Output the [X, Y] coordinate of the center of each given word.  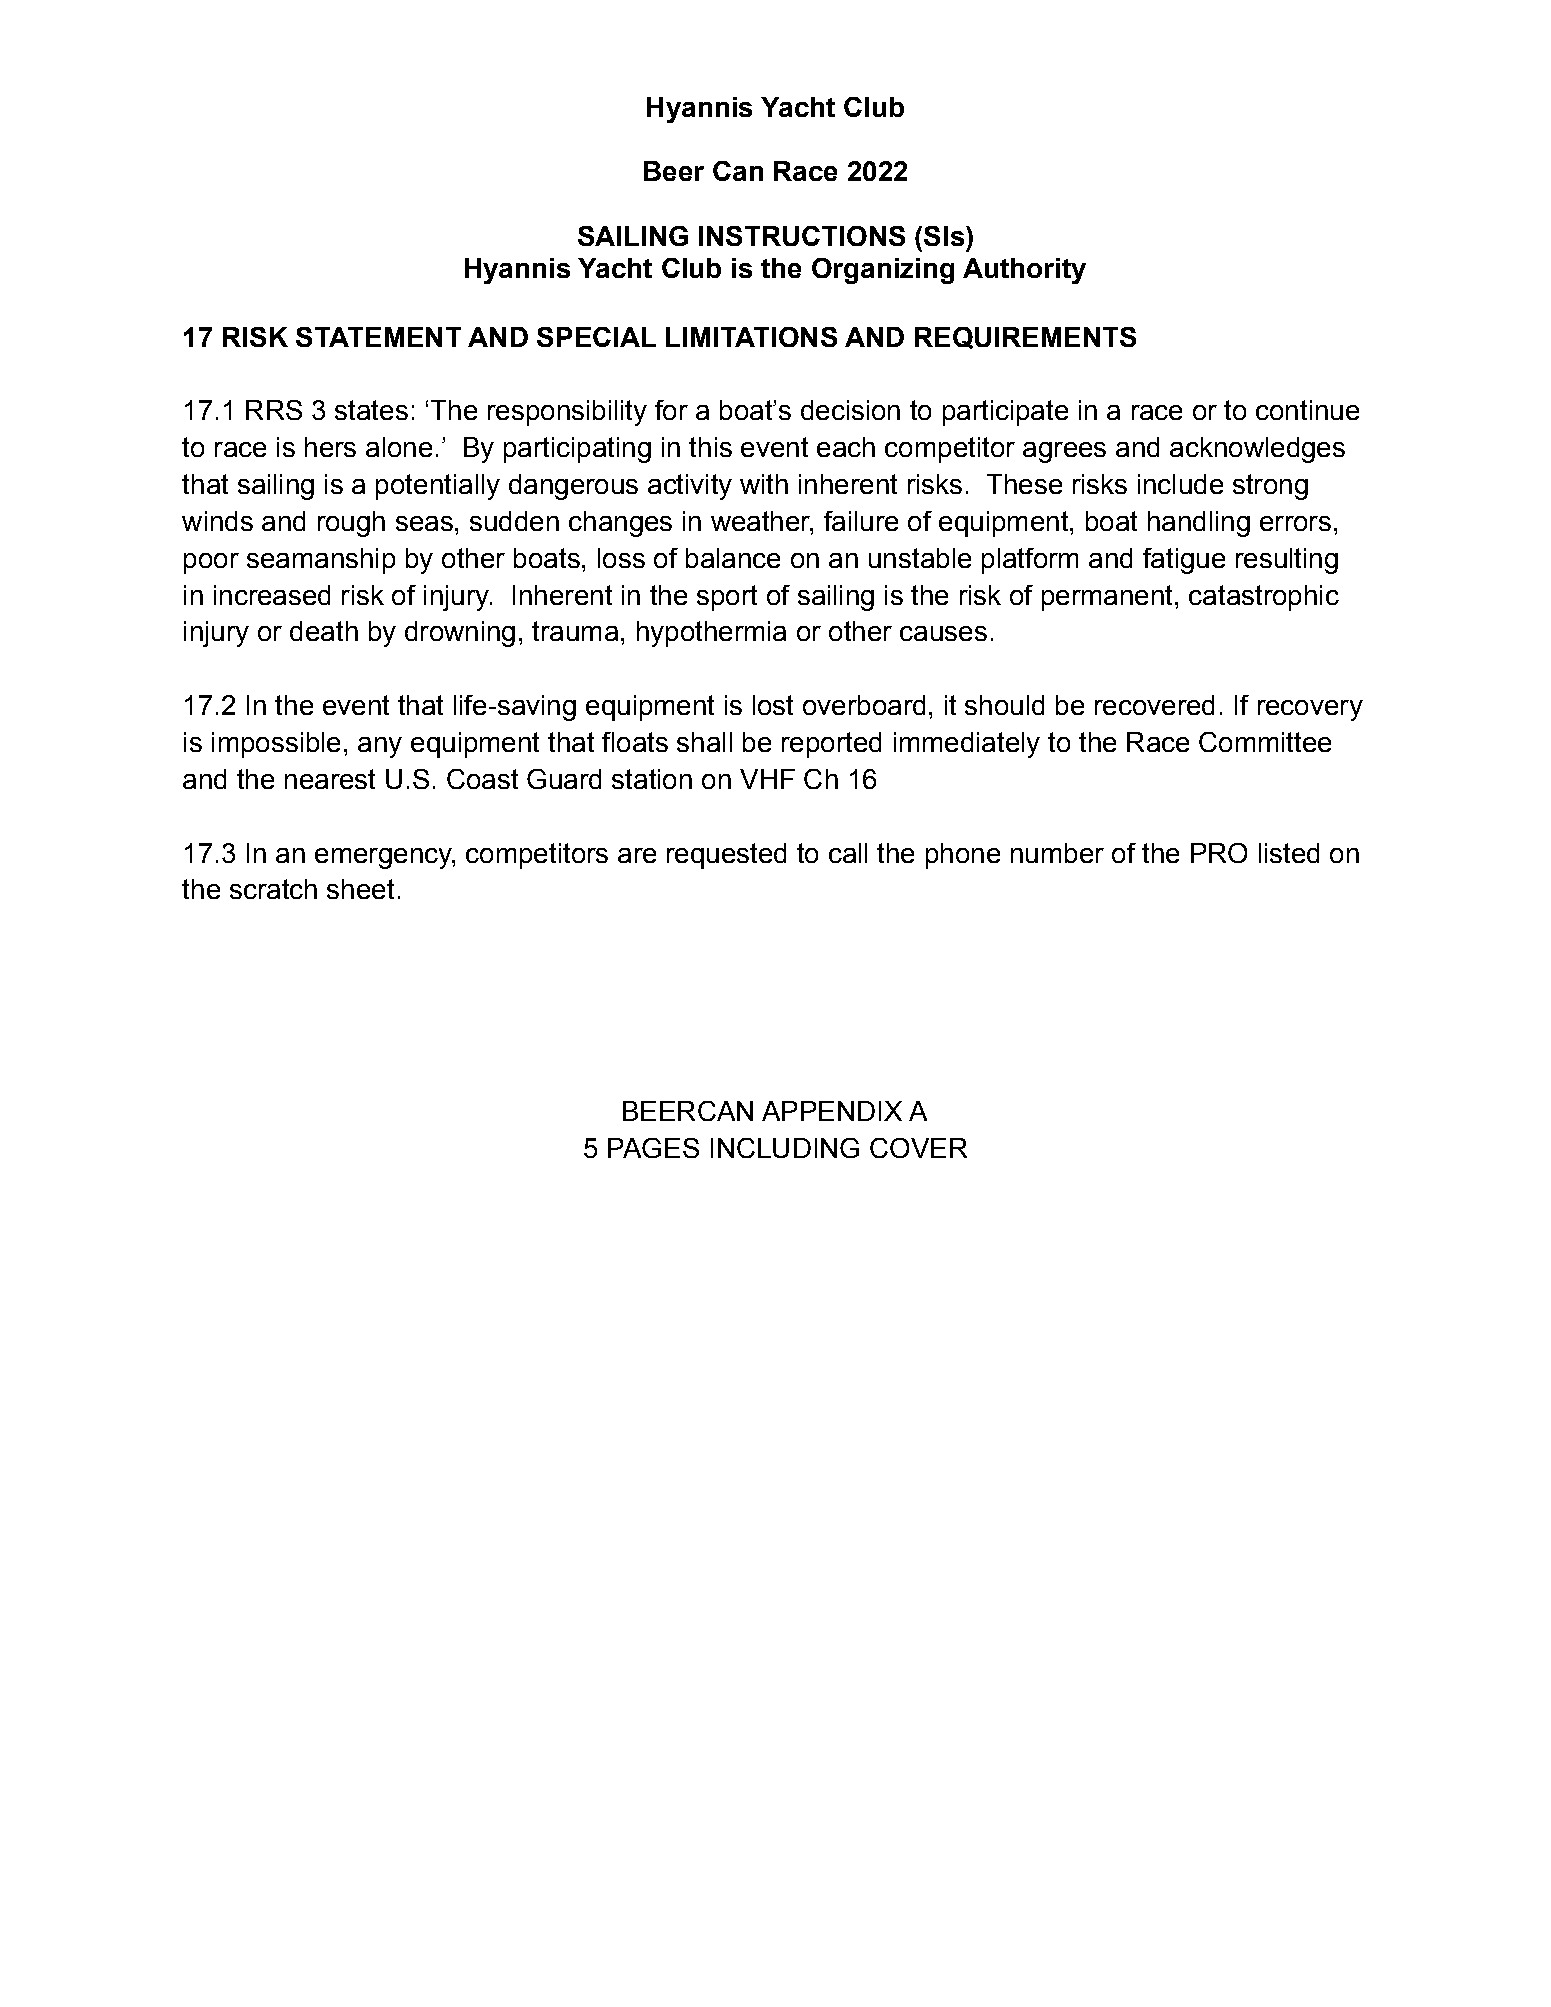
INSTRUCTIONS [802, 236]
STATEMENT [378, 337]
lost [773, 705]
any [380, 747]
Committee [1265, 742]
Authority [1024, 271]
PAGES [653, 1148]
